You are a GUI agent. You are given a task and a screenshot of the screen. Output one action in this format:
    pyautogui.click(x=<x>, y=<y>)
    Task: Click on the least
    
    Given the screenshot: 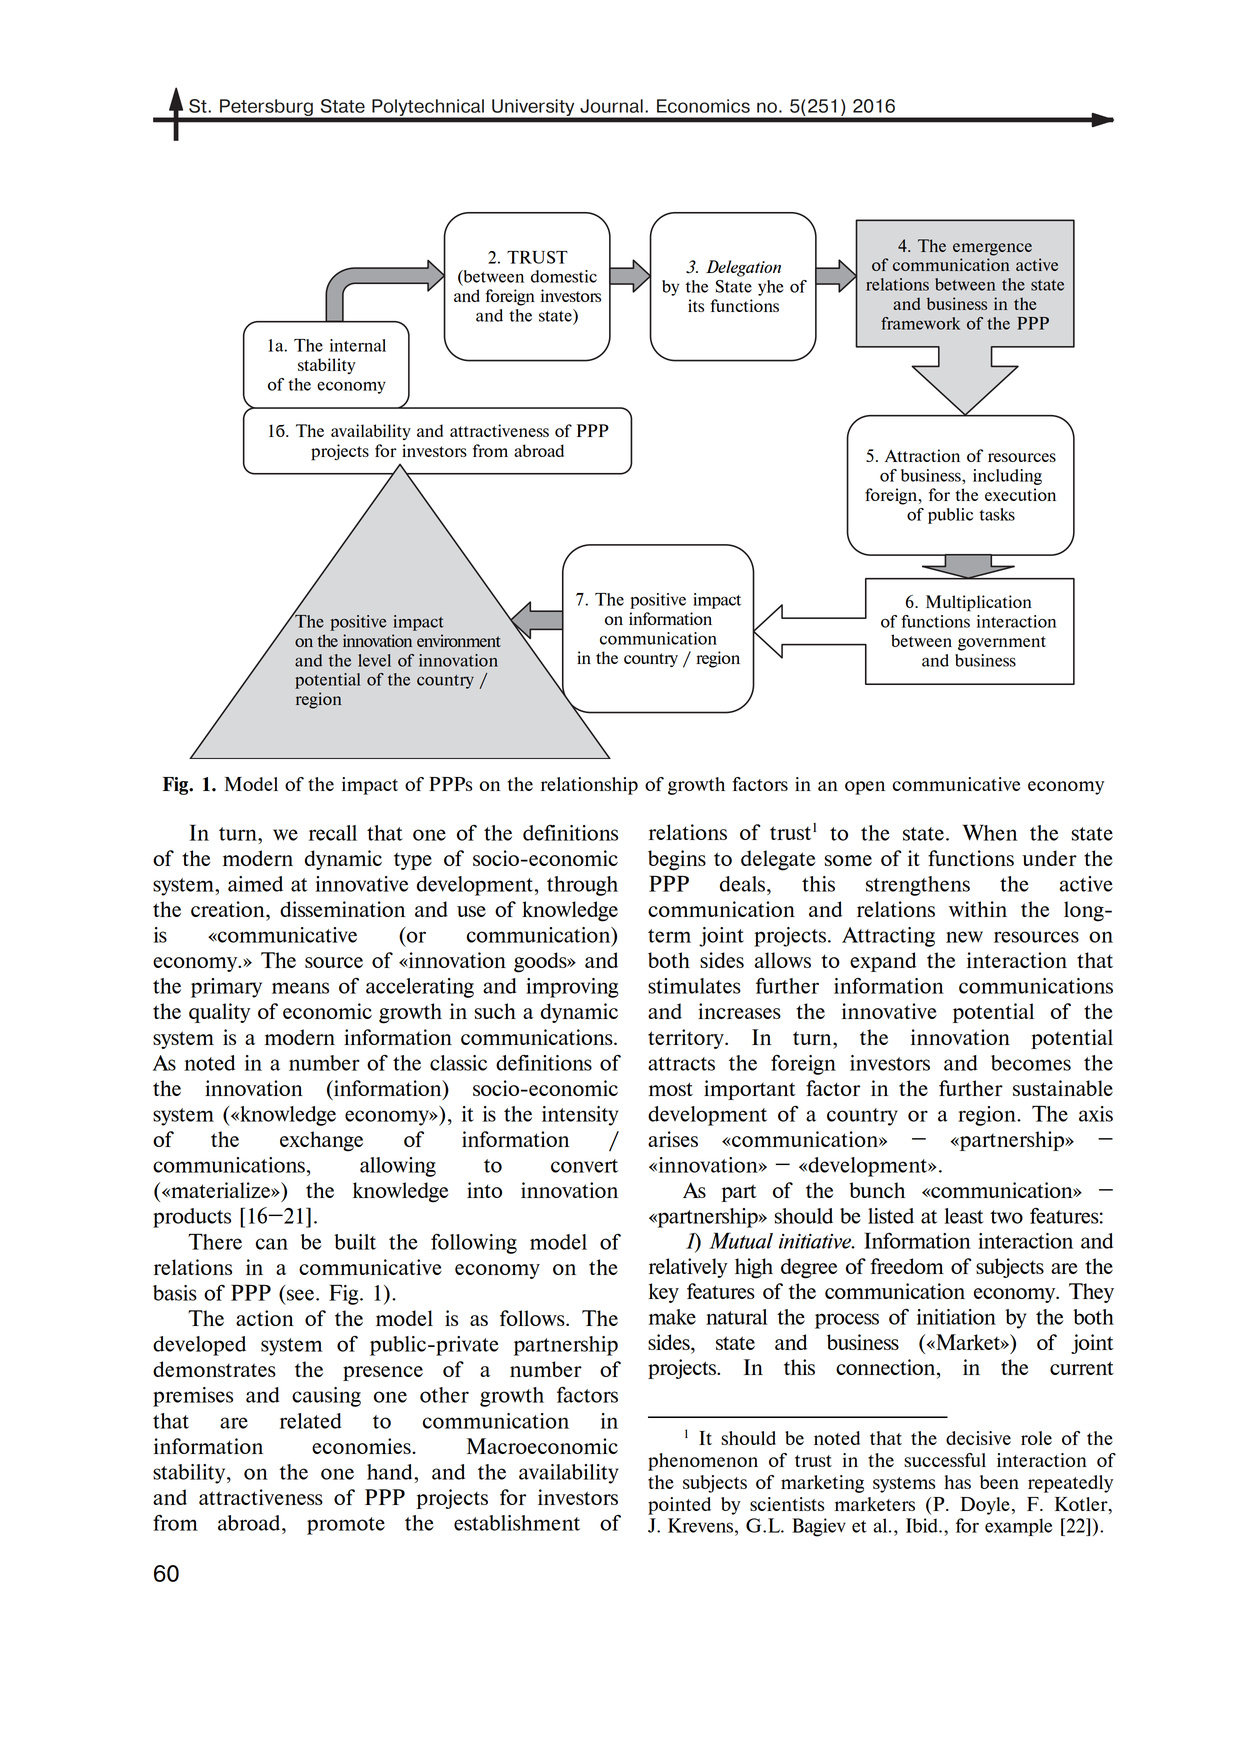 What is the action you would take?
    pyautogui.click(x=964, y=1216)
